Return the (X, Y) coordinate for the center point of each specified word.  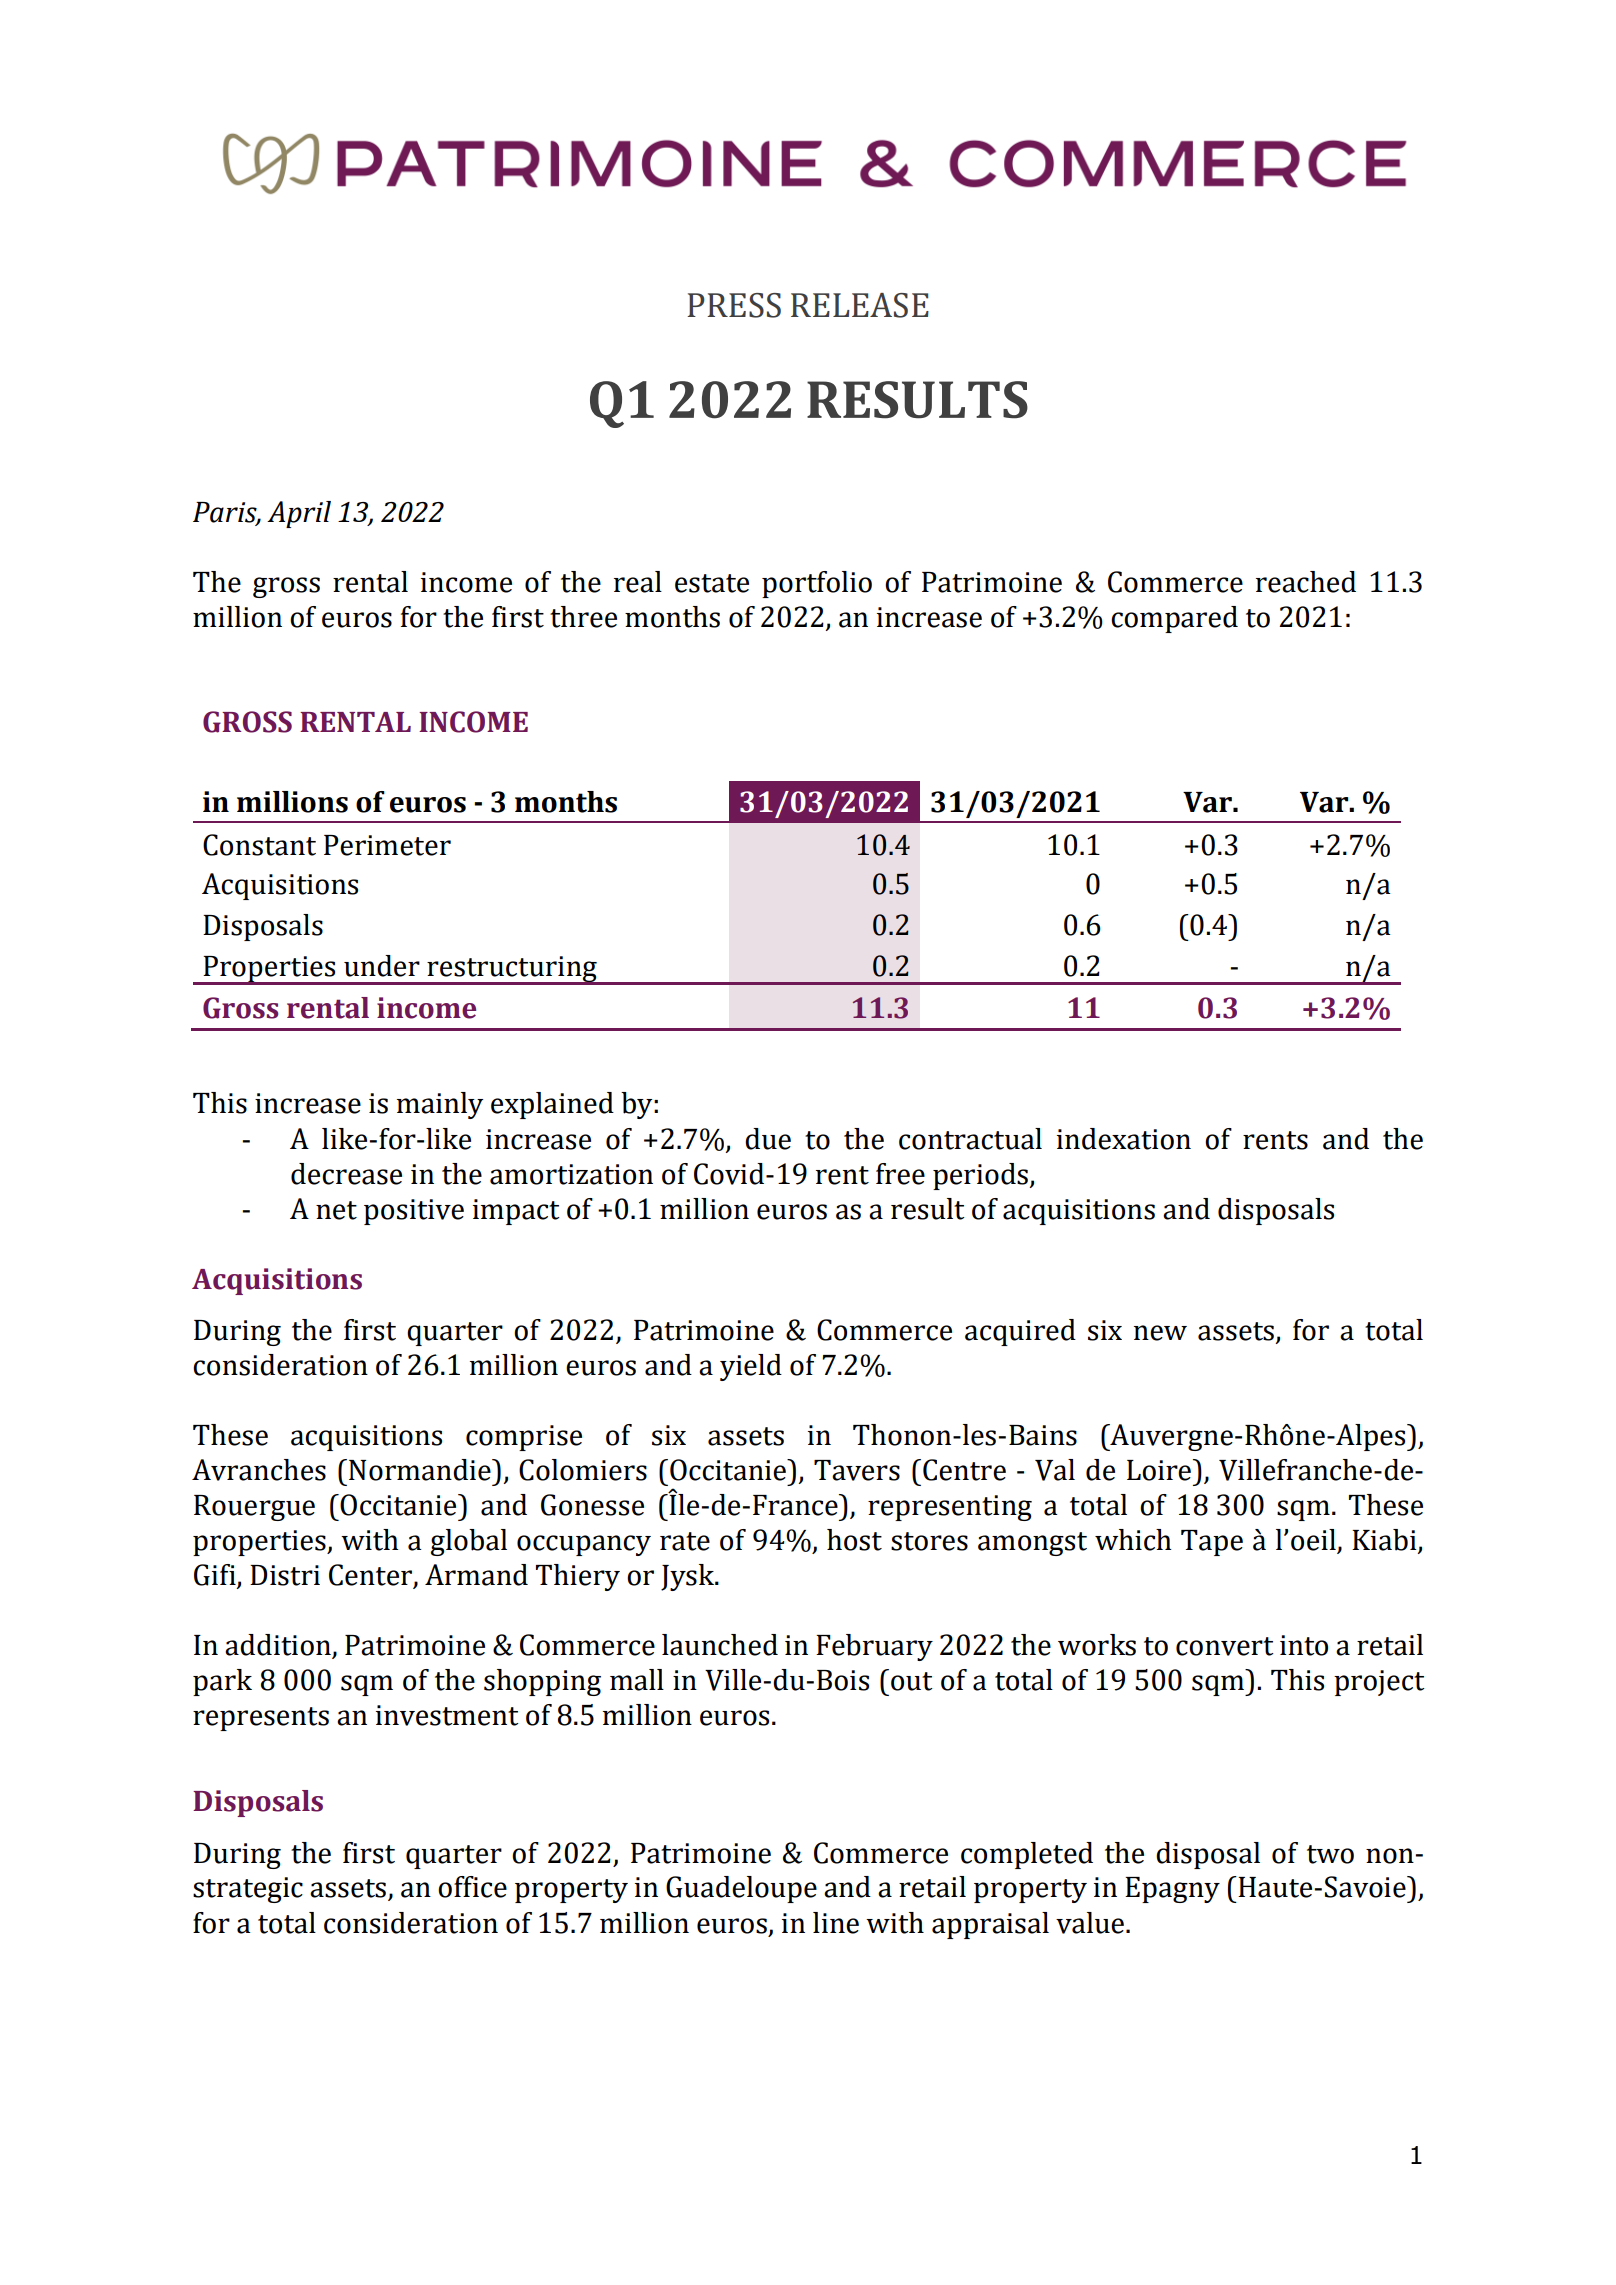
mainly (440, 1105)
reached (1306, 582)
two (1330, 1854)
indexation (1124, 1139)
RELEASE (860, 305)
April (299, 514)
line (836, 1923)
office (472, 1887)
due (768, 1139)
